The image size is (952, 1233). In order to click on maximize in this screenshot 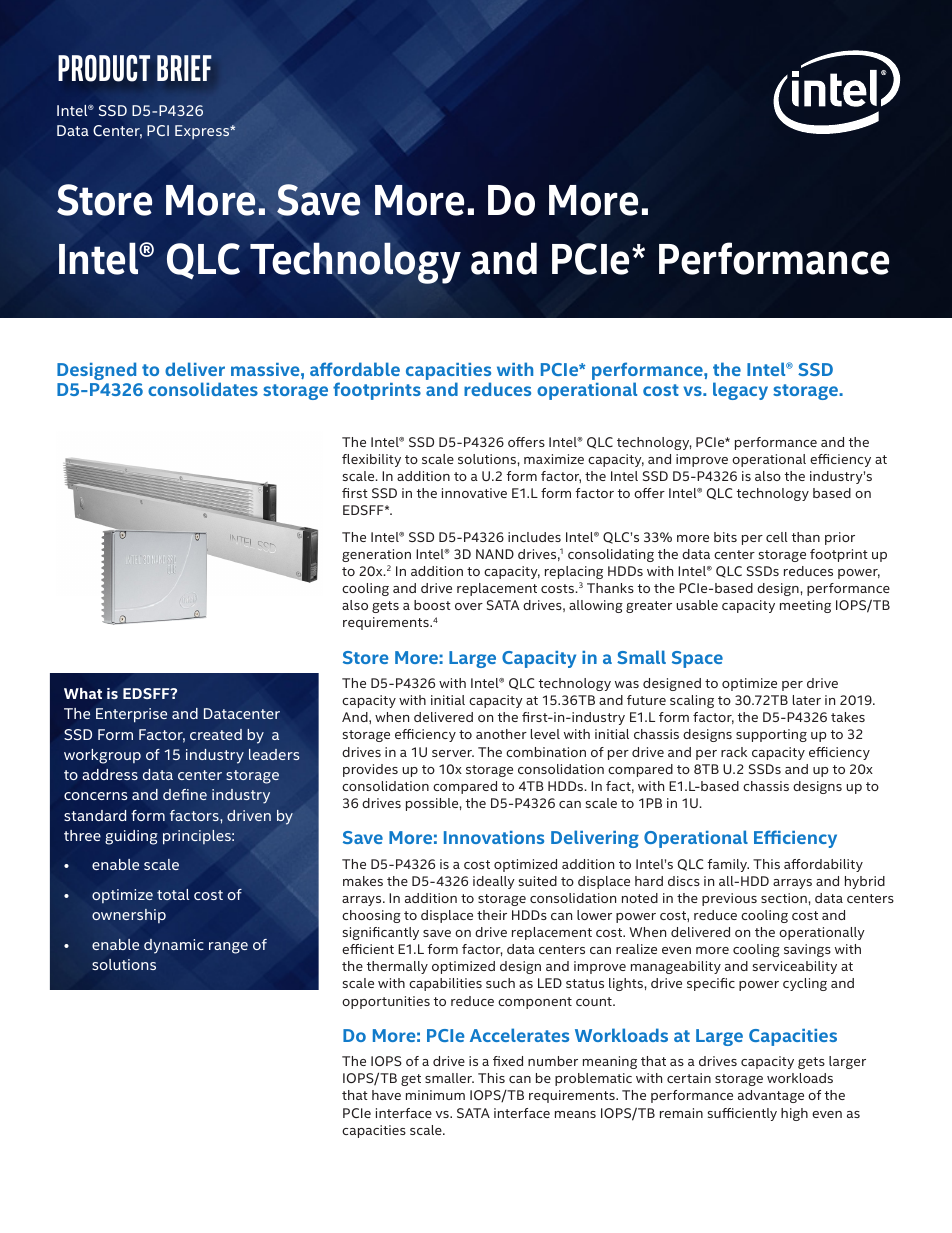, I will do `click(554, 459)`.
